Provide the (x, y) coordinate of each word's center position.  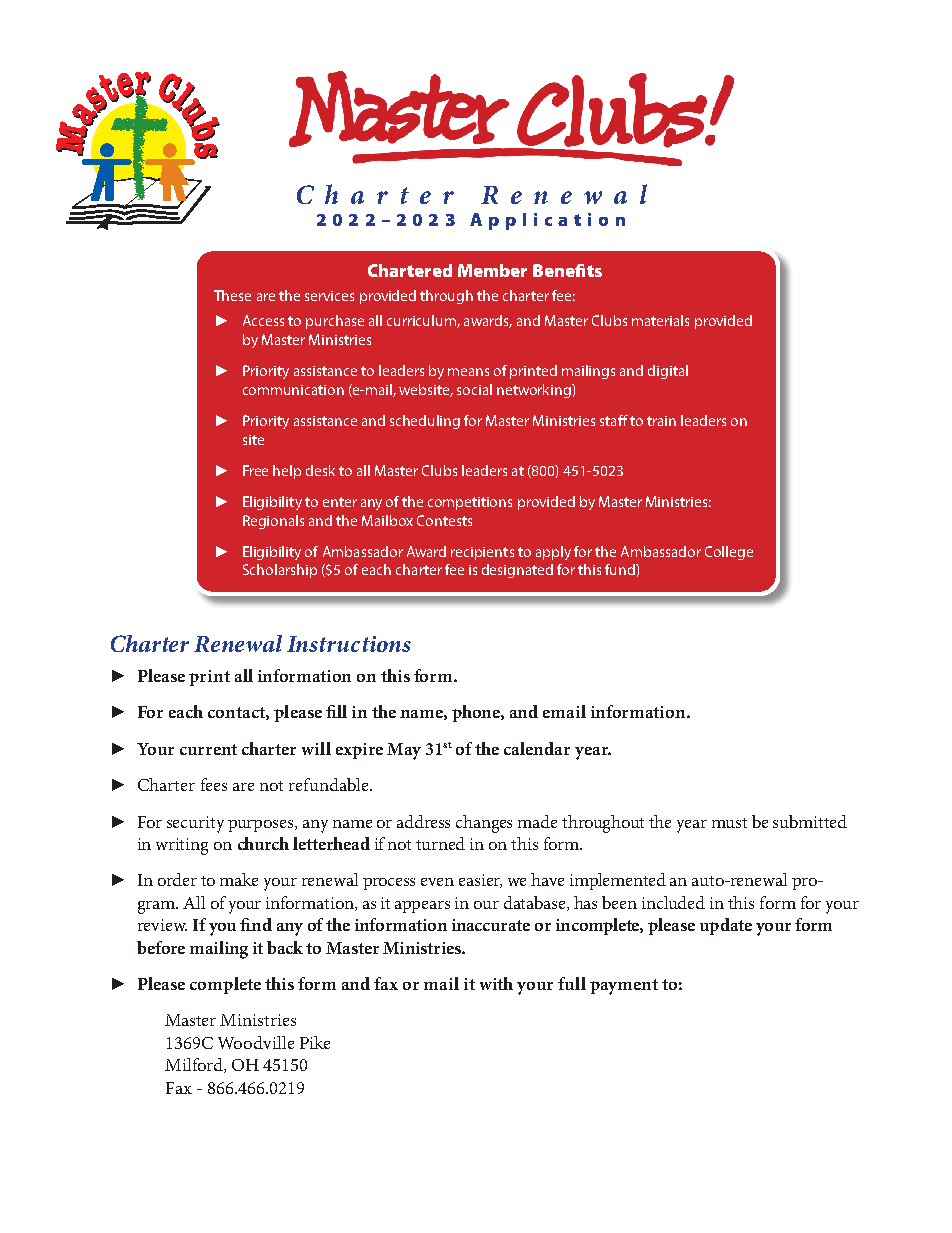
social (474, 389)
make (239, 879)
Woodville (256, 1042)
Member (492, 270)
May (404, 751)
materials (660, 320)
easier (480, 881)
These (232, 295)
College (729, 553)
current (208, 749)
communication (293, 390)
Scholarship (280, 571)
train (661, 421)
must (729, 823)
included (673, 902)
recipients (482, 553)
